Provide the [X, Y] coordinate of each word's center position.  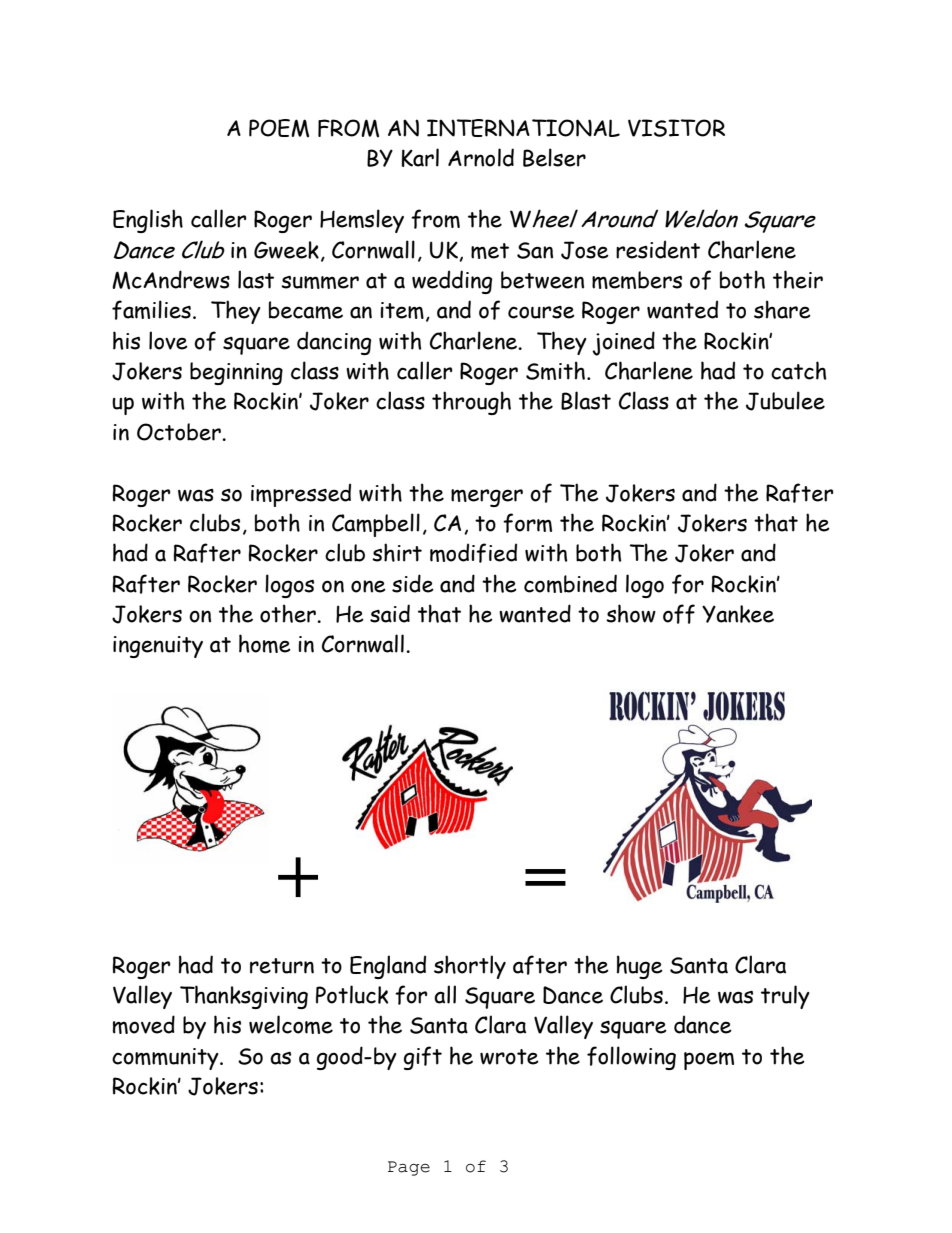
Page [409, 1168]
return [282, 966]
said [390, 613]
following [631, 1058]
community [166, 1059]
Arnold [481, 157]
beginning [236, 373]
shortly [470, 967]
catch [799, 370]
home [265, 643]
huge [640, 967]
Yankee [738, 614]
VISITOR [676, 128]
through [471, 403]
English [148, 221]
